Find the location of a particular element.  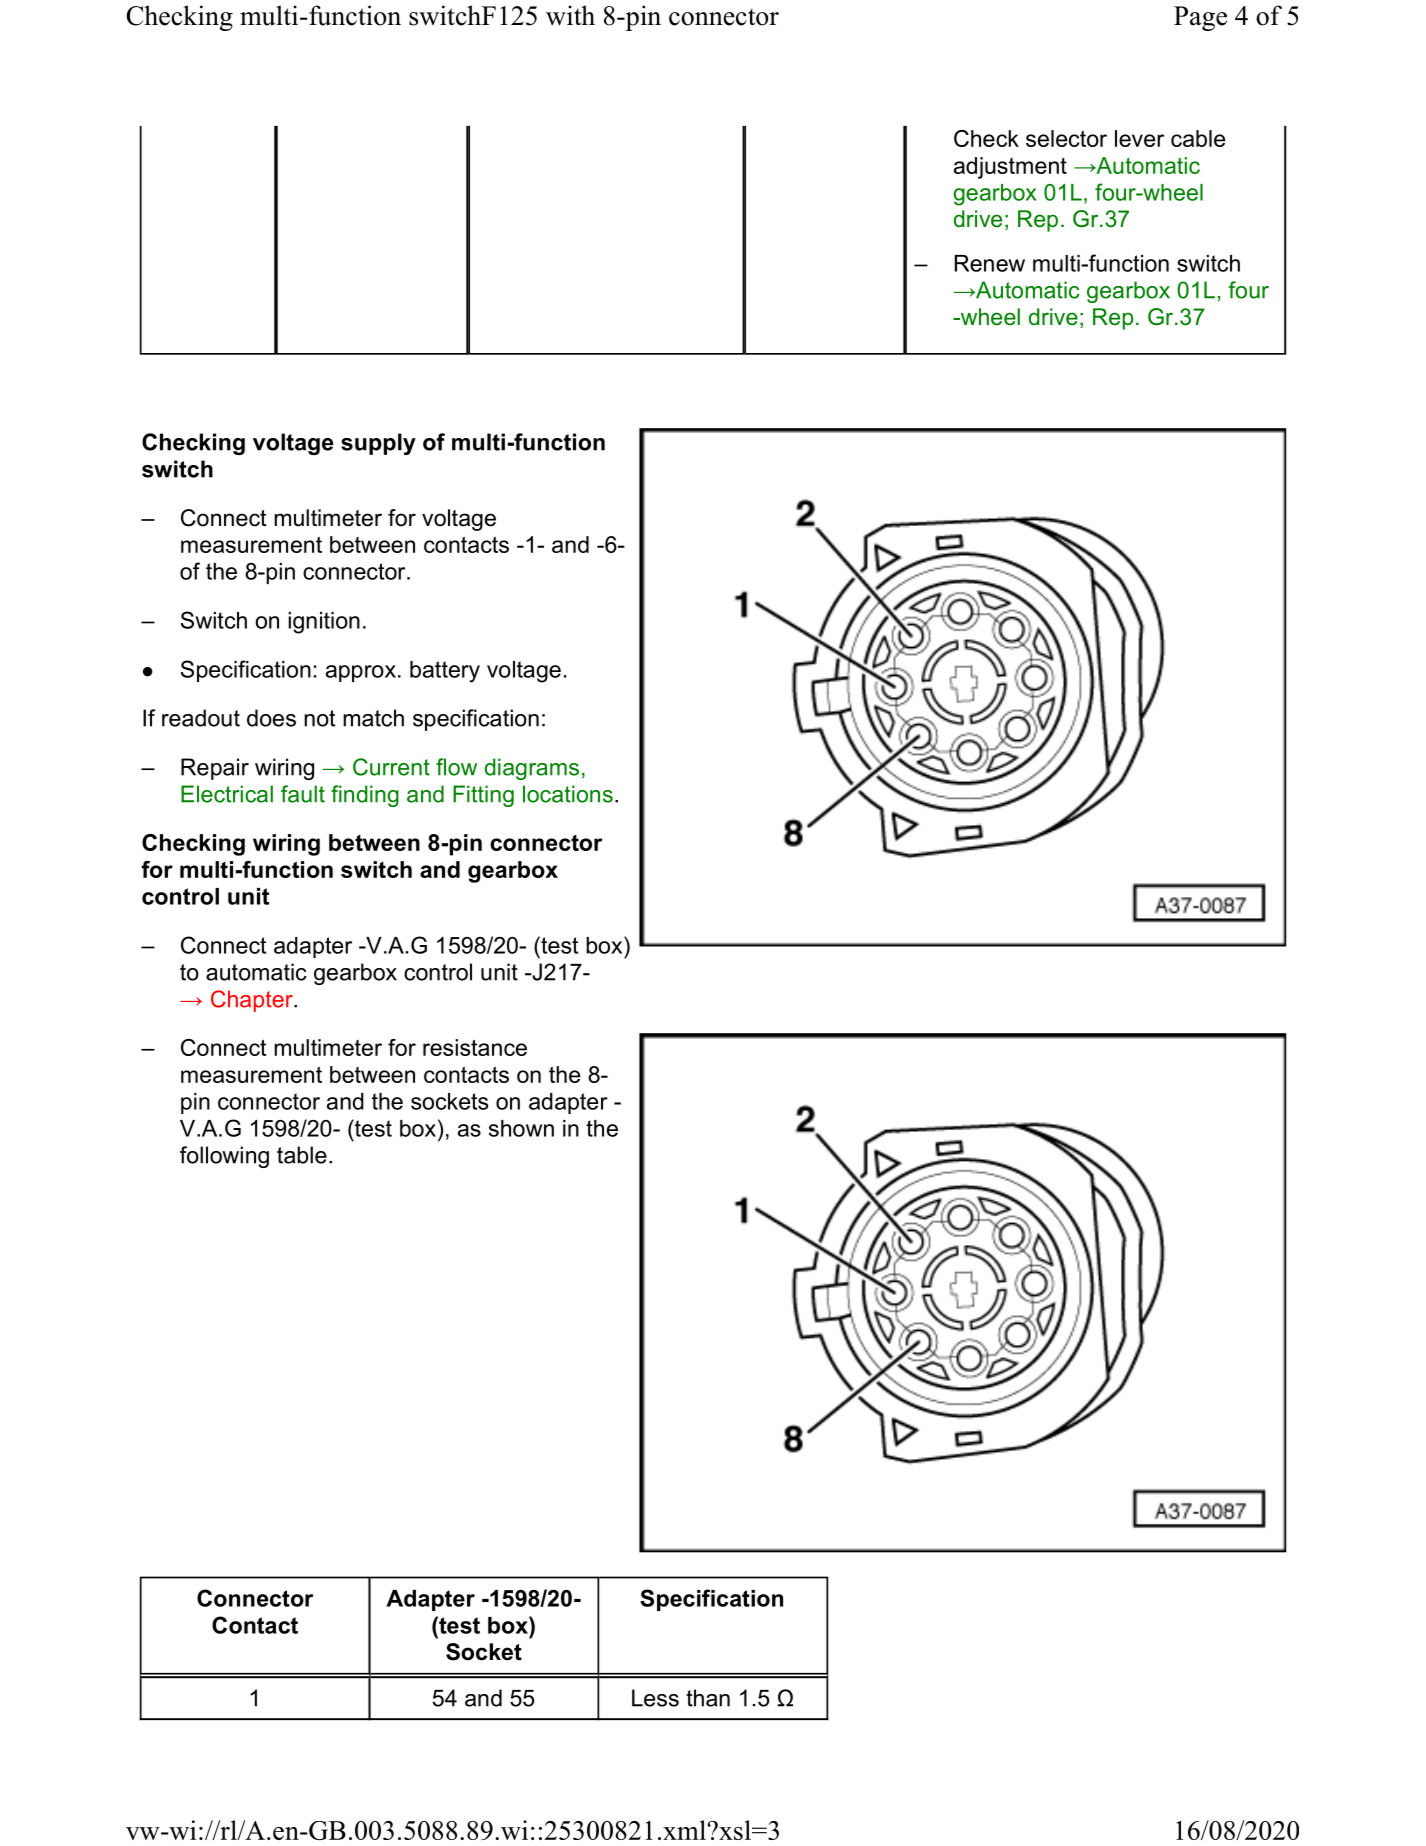

diagrams is located at coordinates (532, 769).
